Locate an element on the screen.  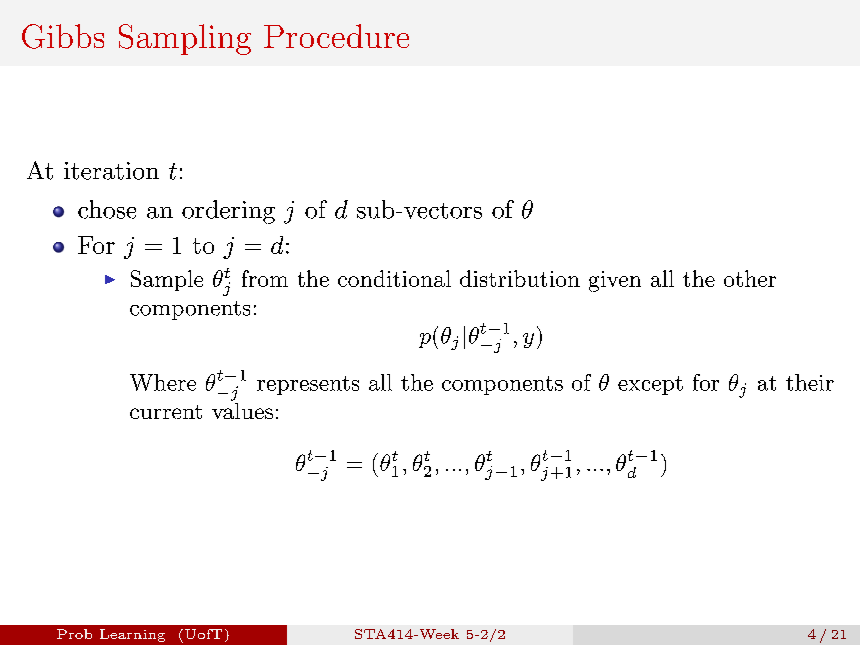
Learning is located at coordinates (132, 635).
